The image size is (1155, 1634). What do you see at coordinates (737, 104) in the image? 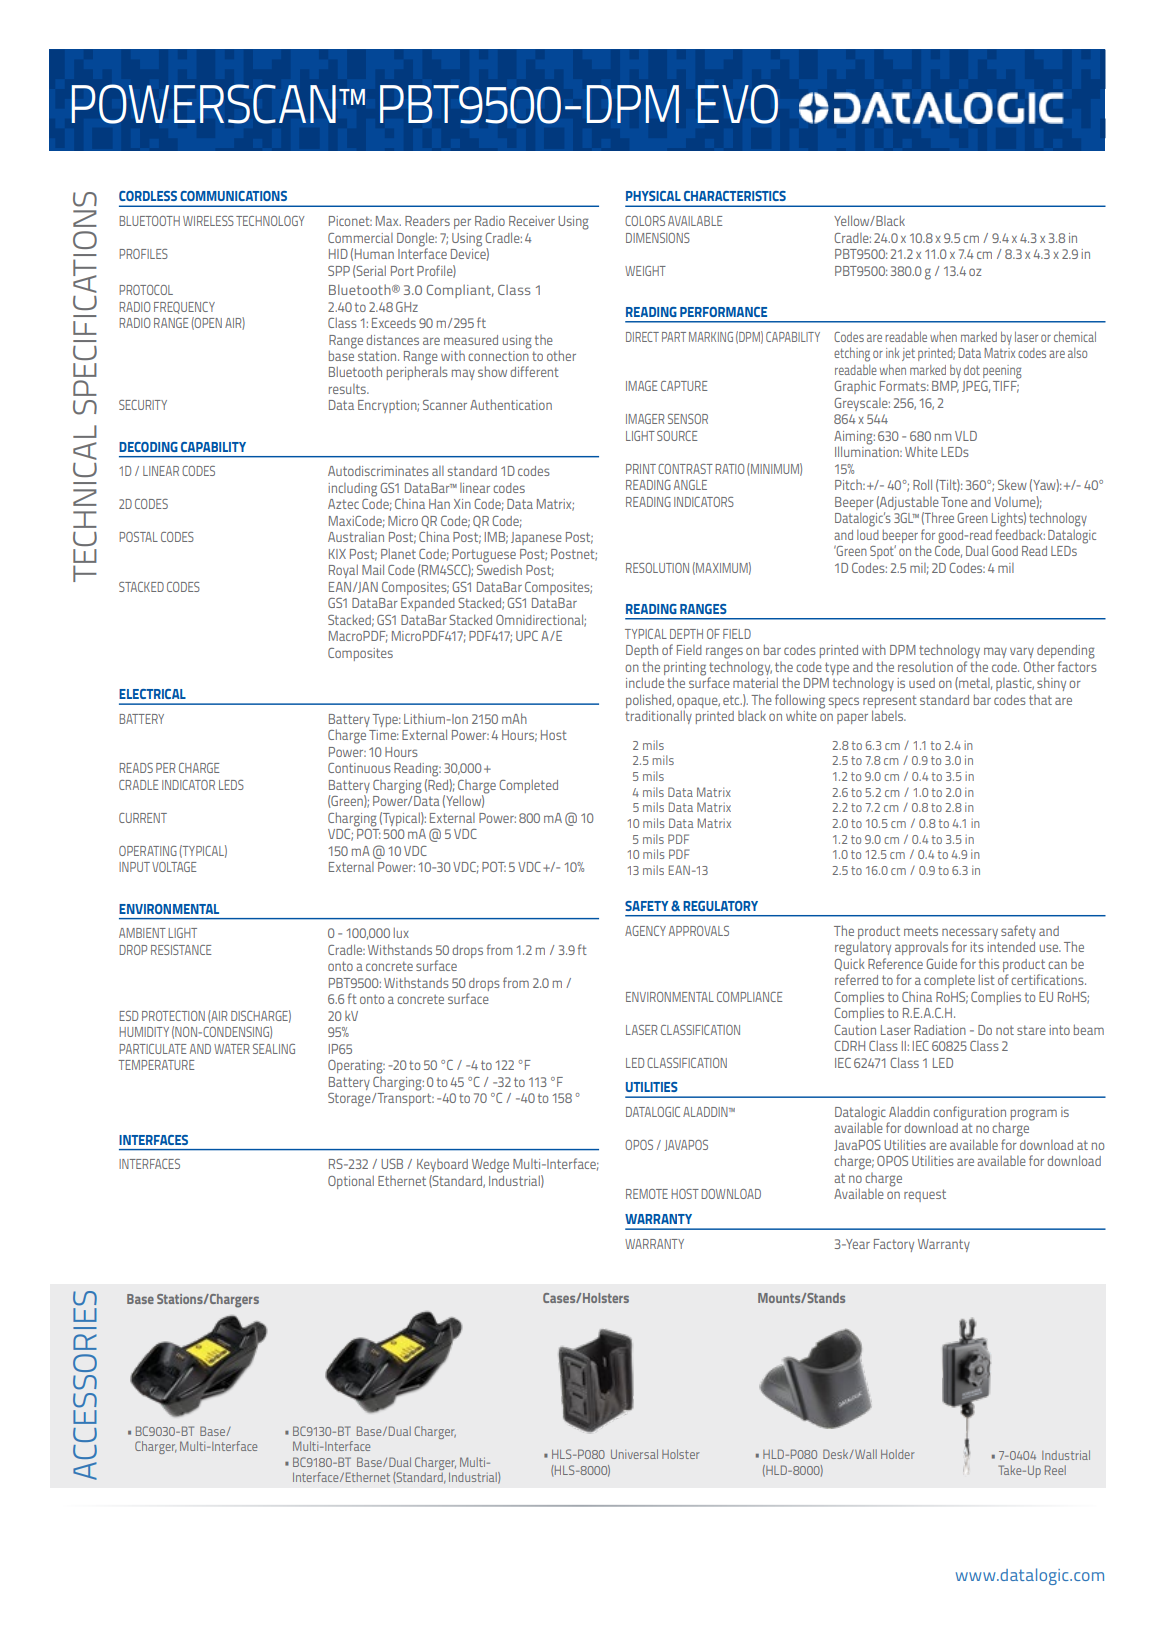
I see `EVO` at bounding box center [737, 104].
